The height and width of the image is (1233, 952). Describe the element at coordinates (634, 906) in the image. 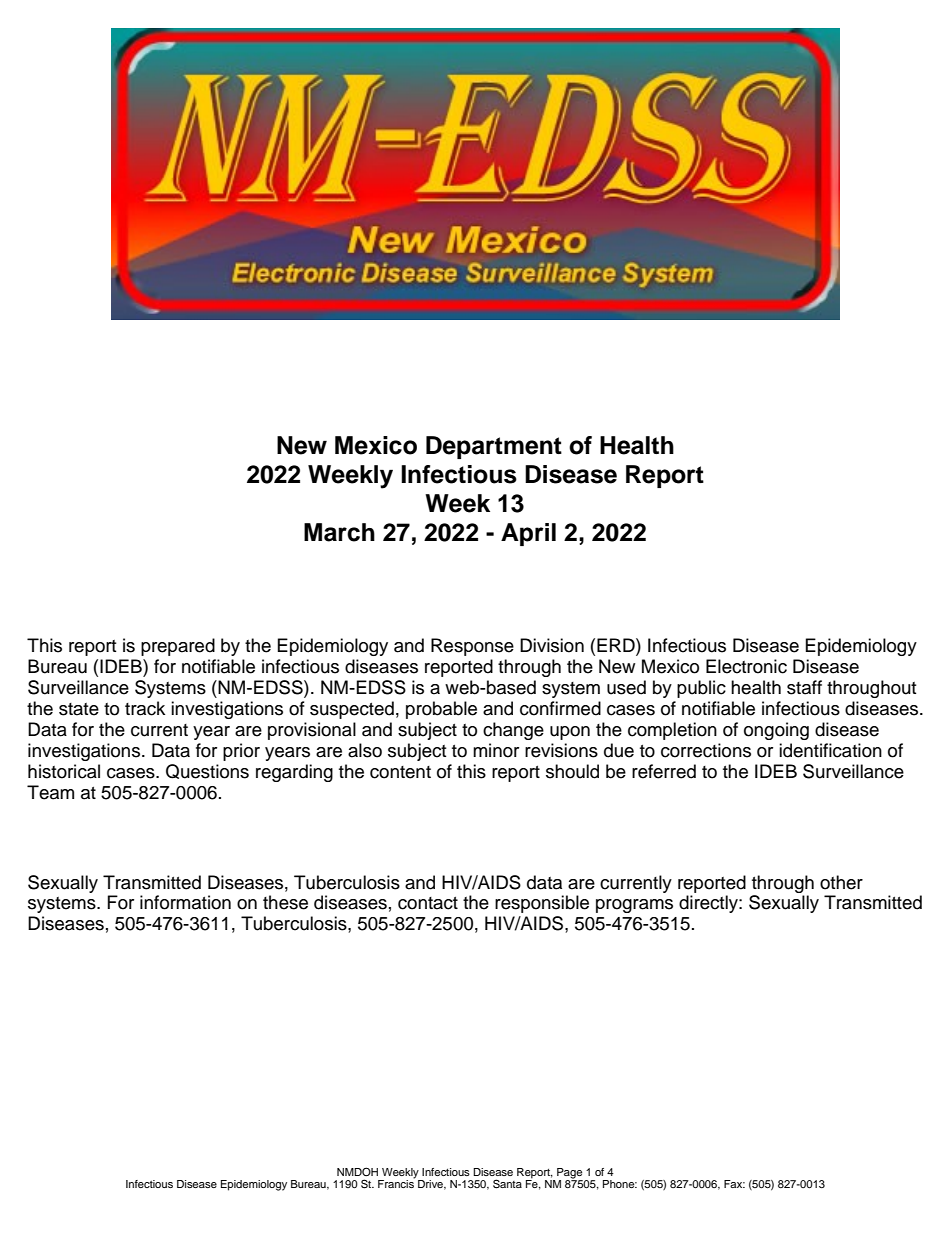

I see `programs` at that location.
